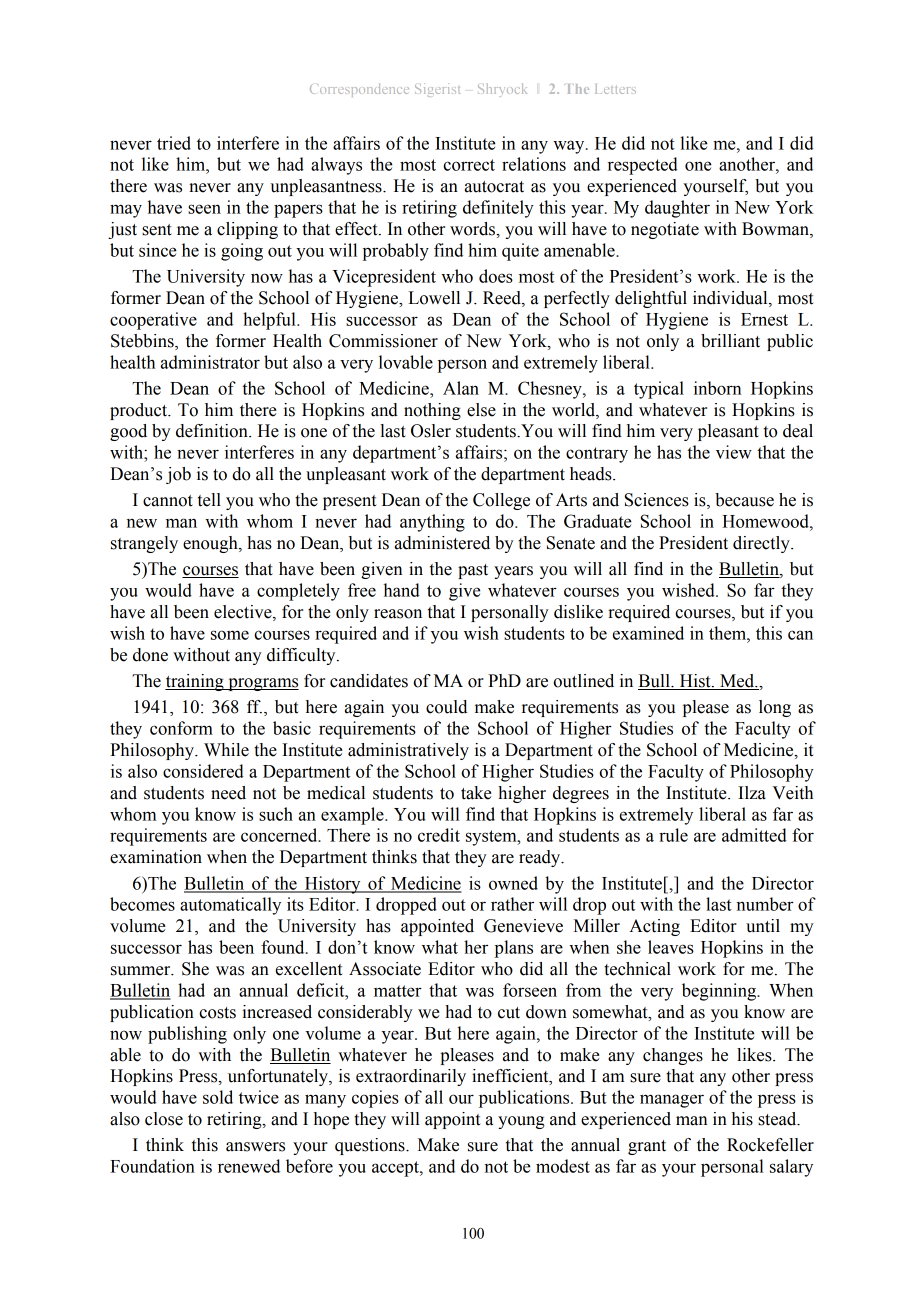  What do you see at coordinates (210, 362) in the page?
I see `administrator` at bounding box center [210, 362].
